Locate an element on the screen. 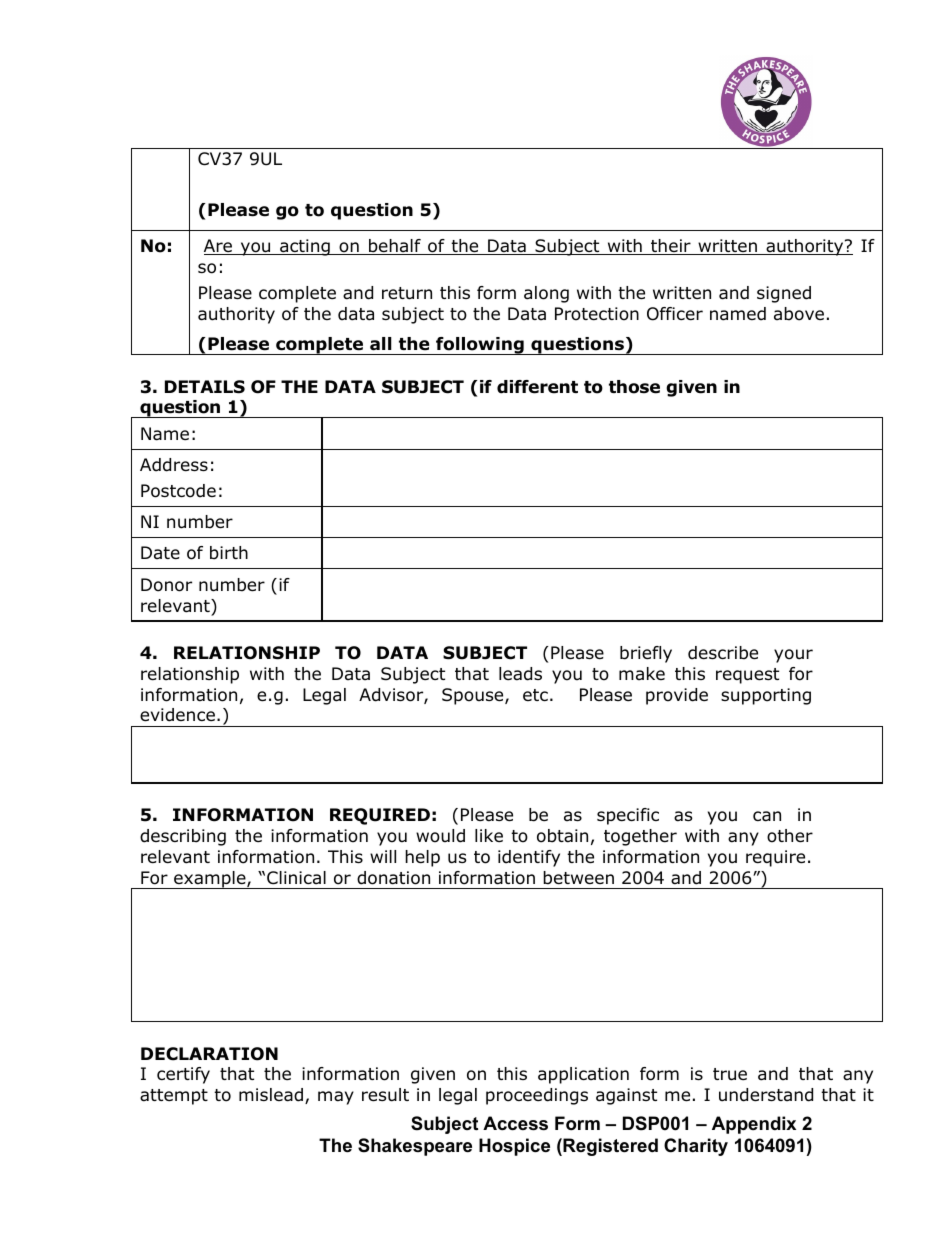  Access is located at coordinates (515, 1123).
